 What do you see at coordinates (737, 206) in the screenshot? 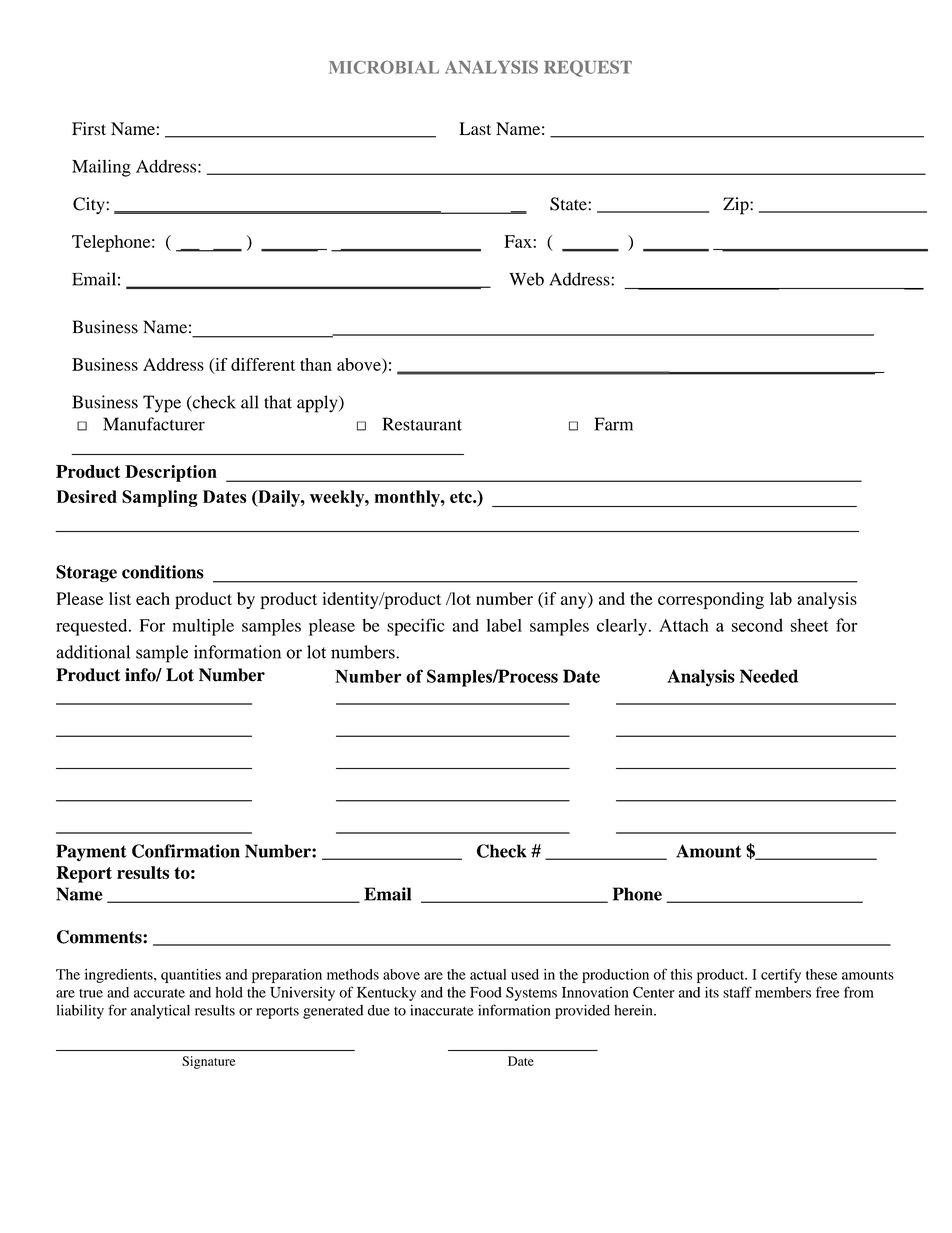
I see `Zip` at bounding box center [737, 206].
